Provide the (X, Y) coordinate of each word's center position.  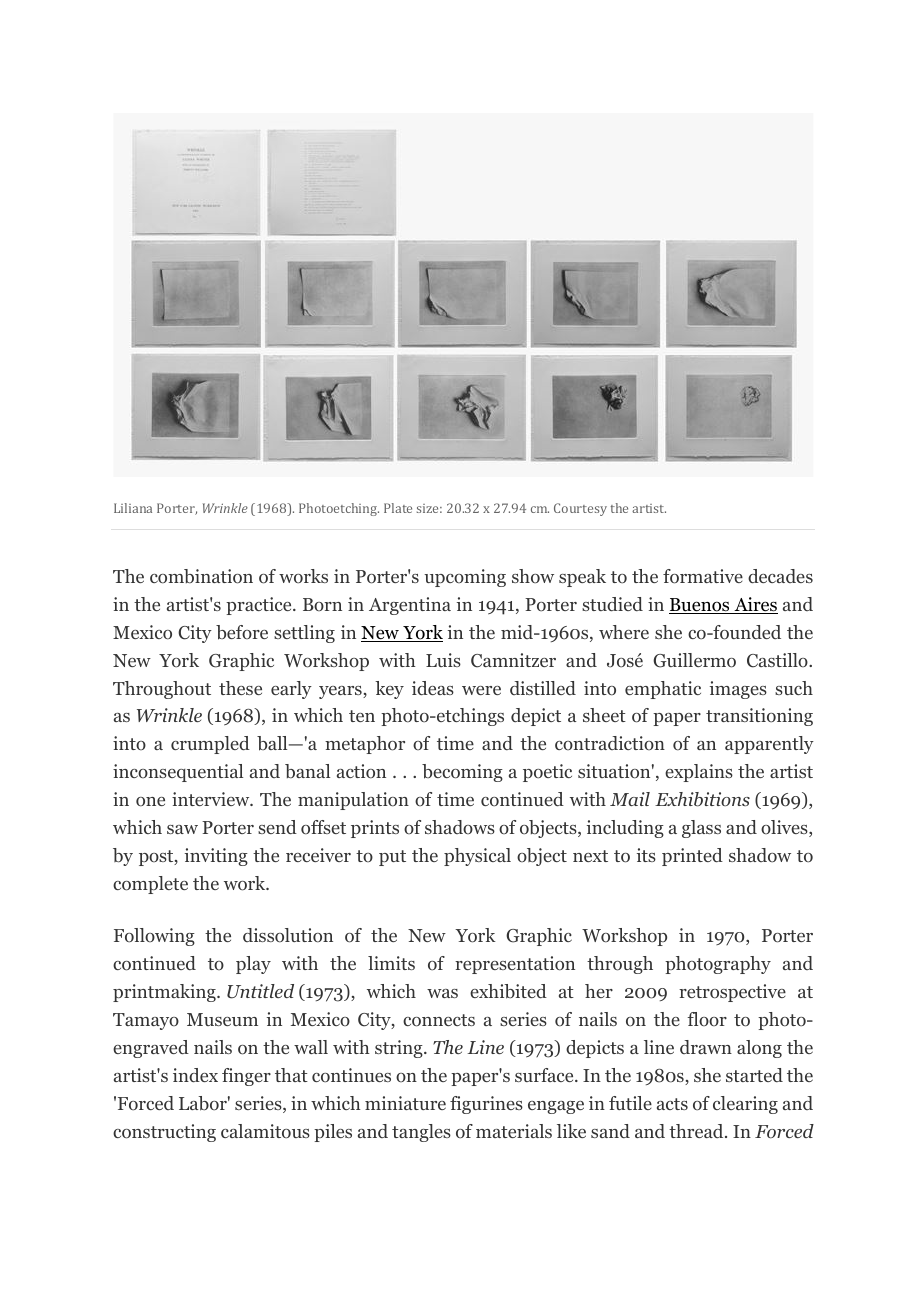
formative (703, 576)
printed (692, 857)
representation (515, 965)
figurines (486, 1105)
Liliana (133, 508)
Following (154, 937)
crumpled (210, 745)
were (481, 690)
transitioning (759, 717)
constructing (164, 1133)
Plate (398, 508)
